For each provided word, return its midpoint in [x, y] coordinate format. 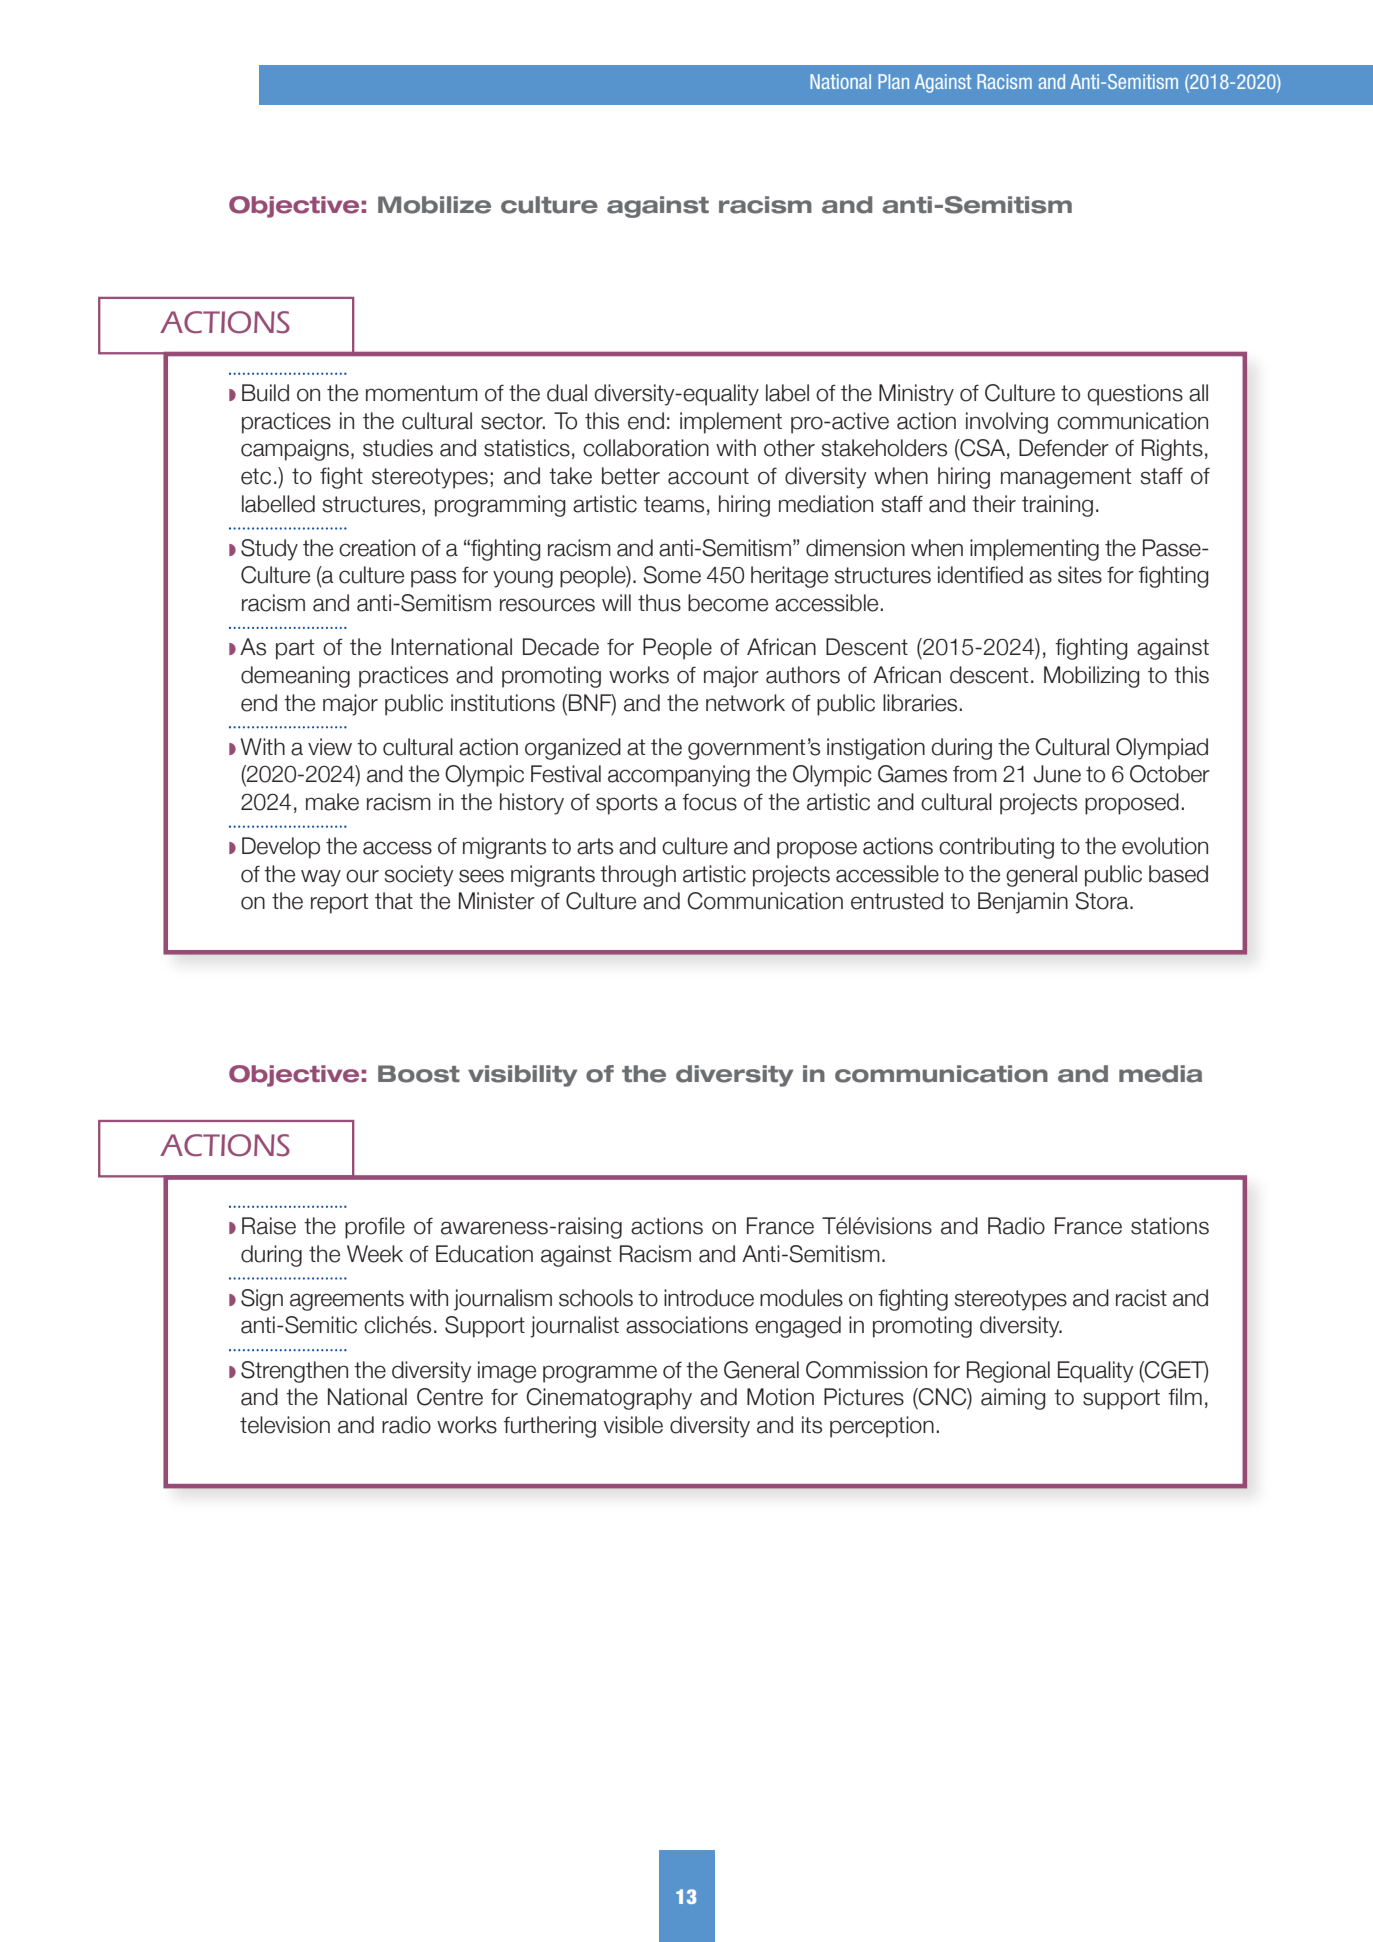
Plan [893, 81]
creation [377, 548]
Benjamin [1023, 903]
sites [1080, 575]
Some [672, 575]
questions [1135, 395]
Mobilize [434, 205]
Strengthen [294, 1372]
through [638, 876]
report [340, 903]
